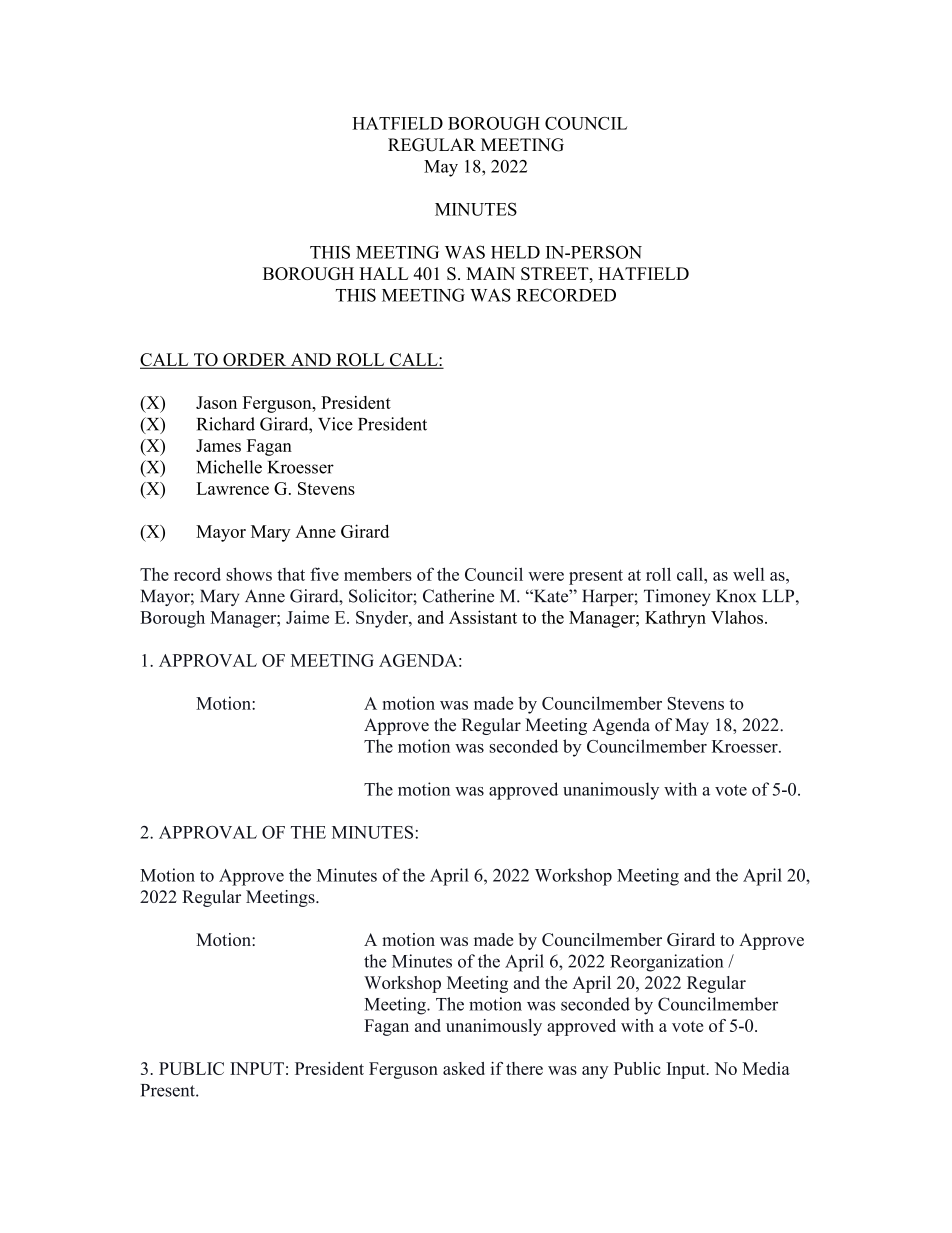 This page has width=952, height=1233. I want to click on there, so click(524, 1068).
